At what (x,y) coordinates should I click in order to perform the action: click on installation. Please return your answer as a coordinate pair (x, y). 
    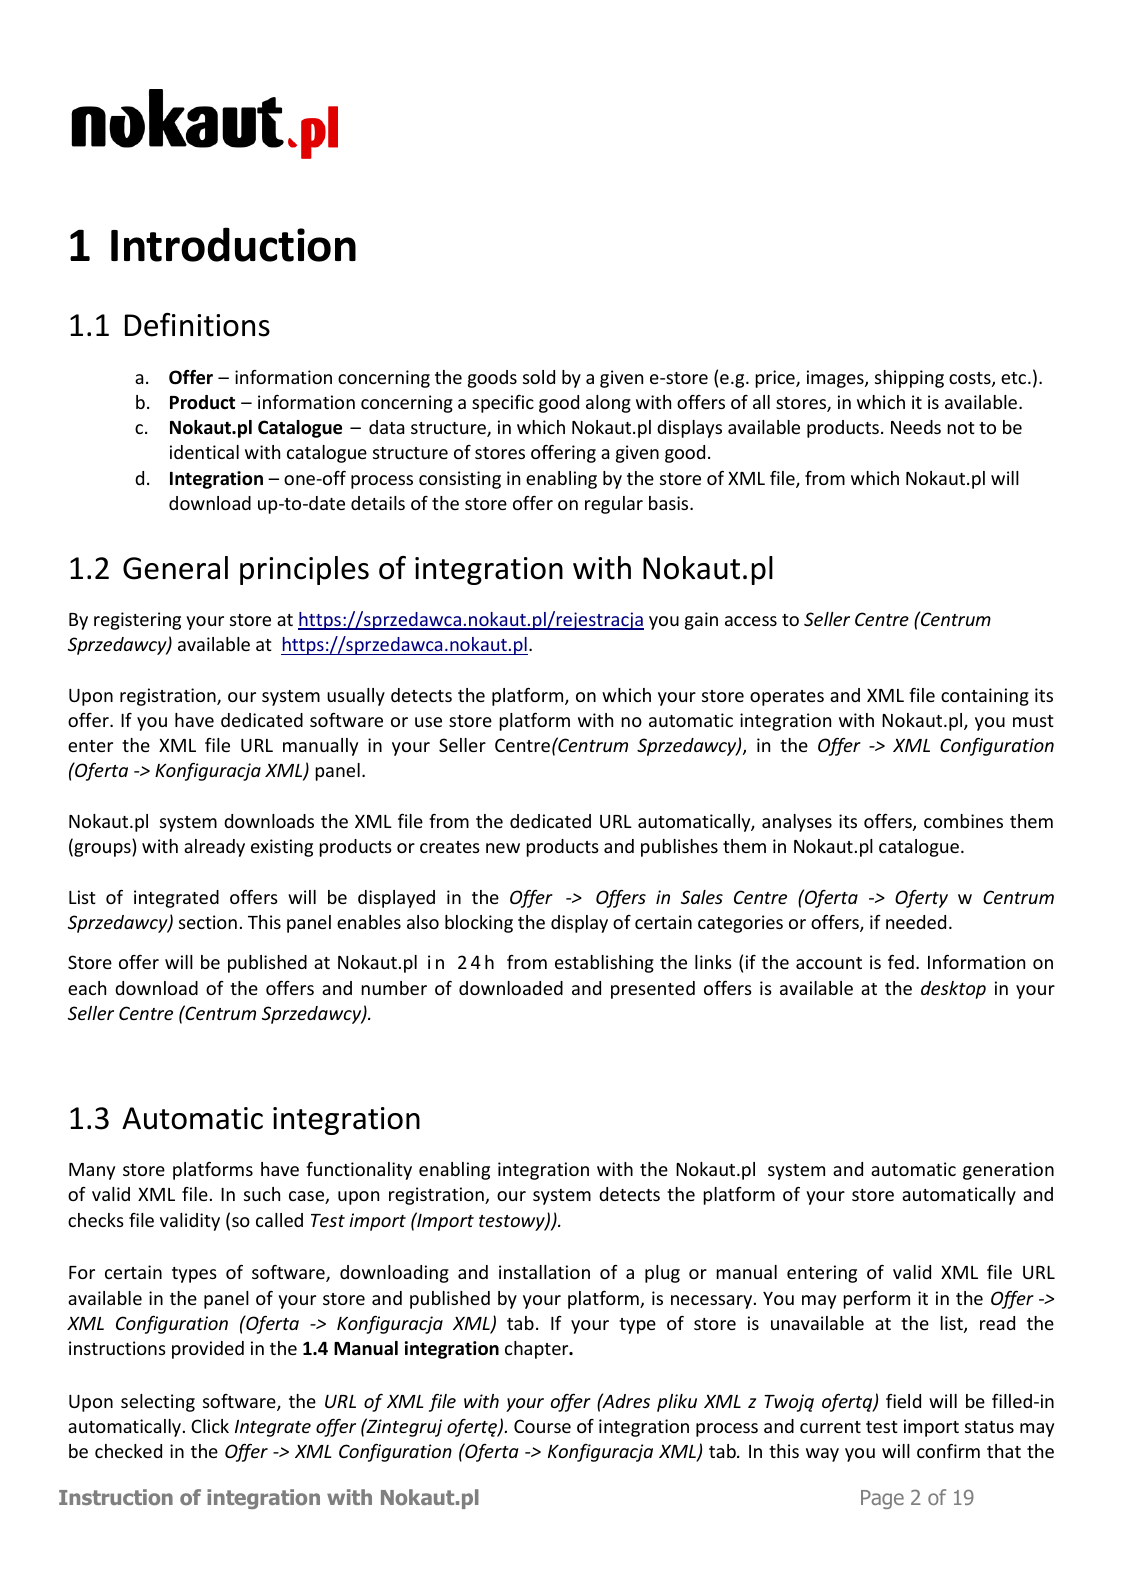
    Looking at the image, I should click on (544, 1272).
